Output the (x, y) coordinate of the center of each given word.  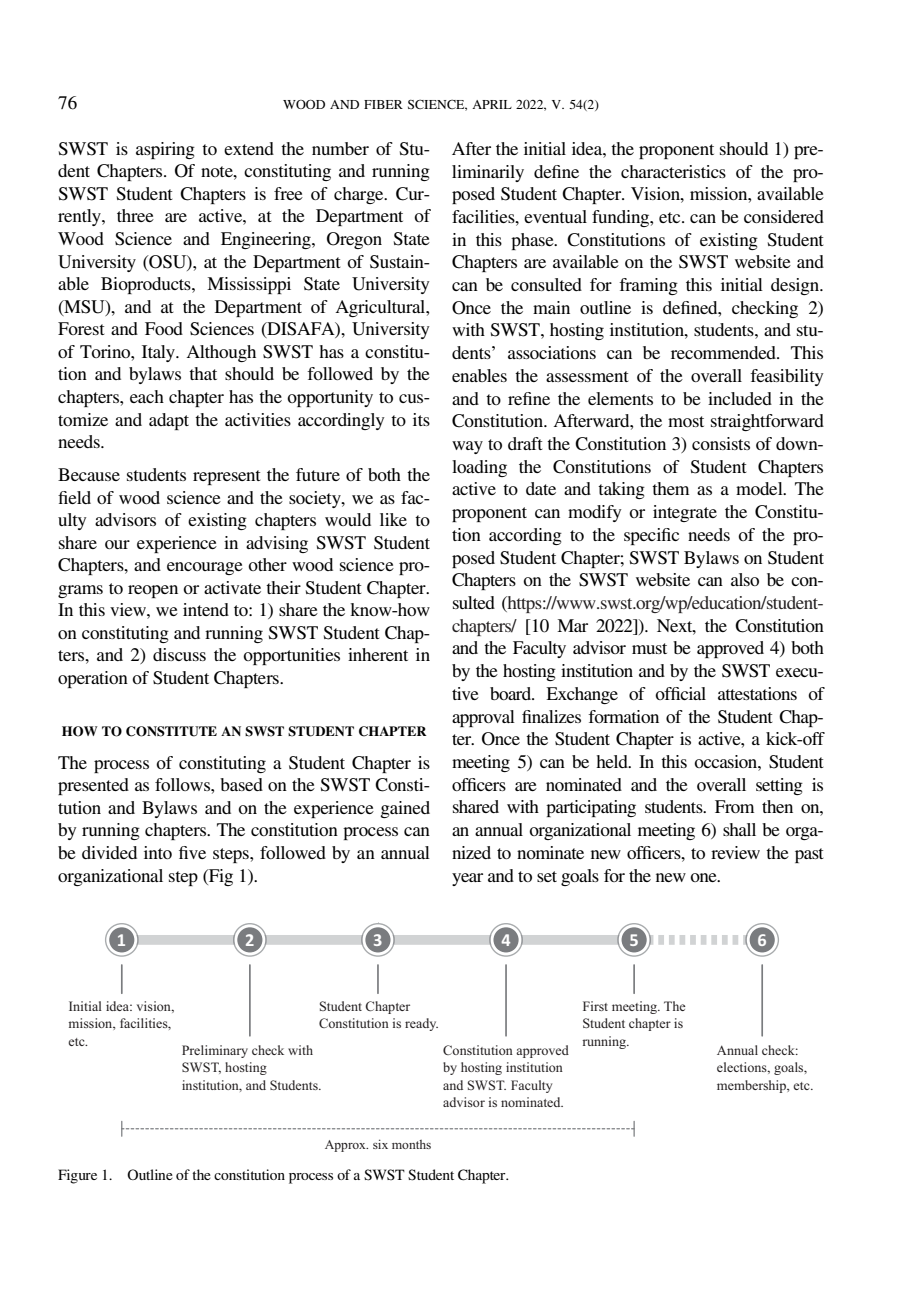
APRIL (492, 104)
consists (721, 443)
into (158, 852)
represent (227, 477)
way (467, 447)
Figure (77, 1176)
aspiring (165, 150)
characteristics (673, 171)
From (734, 806)
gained (405, 809)
